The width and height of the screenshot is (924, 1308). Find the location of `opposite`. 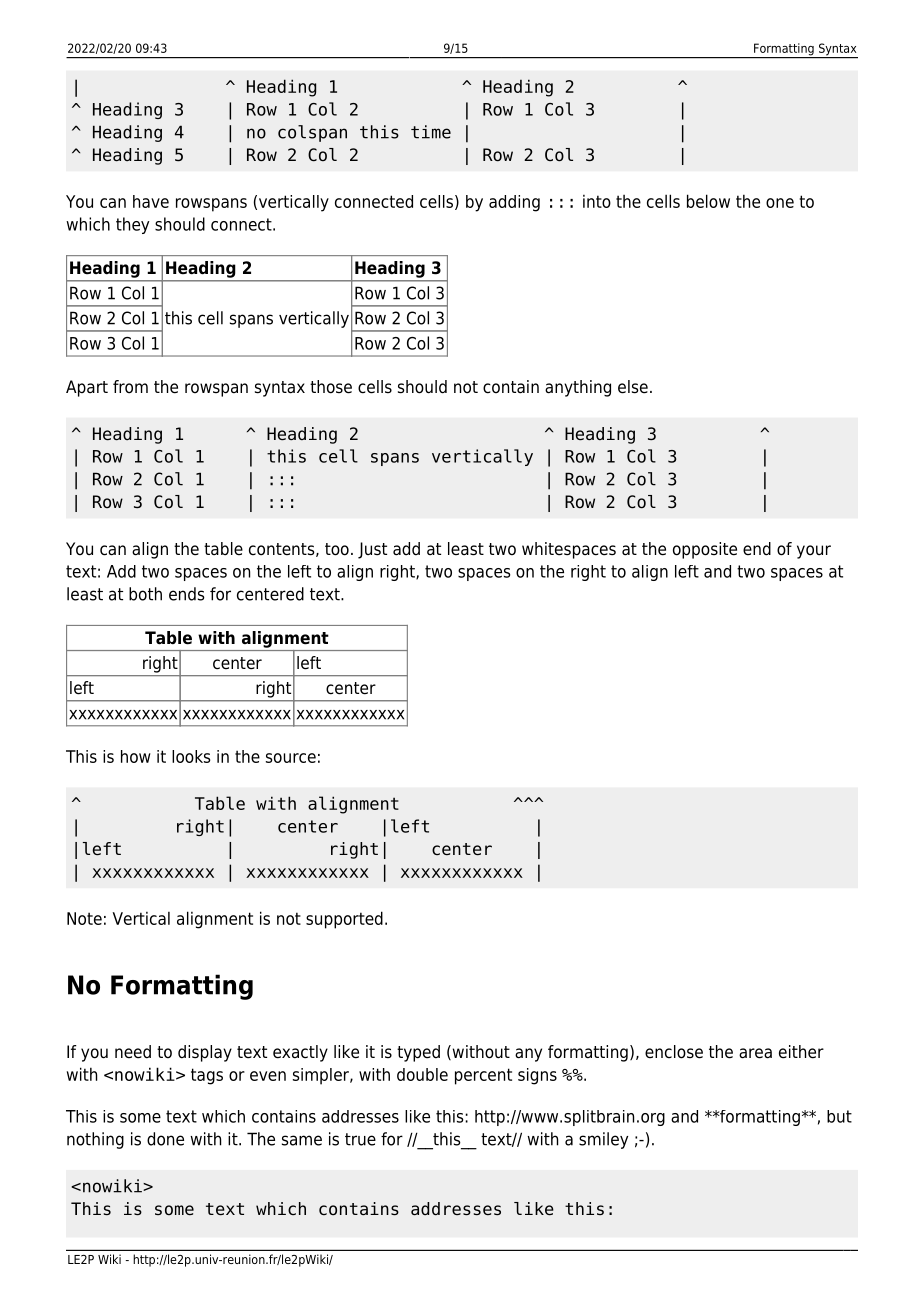

opposite is located at coordinates (705, 550).
